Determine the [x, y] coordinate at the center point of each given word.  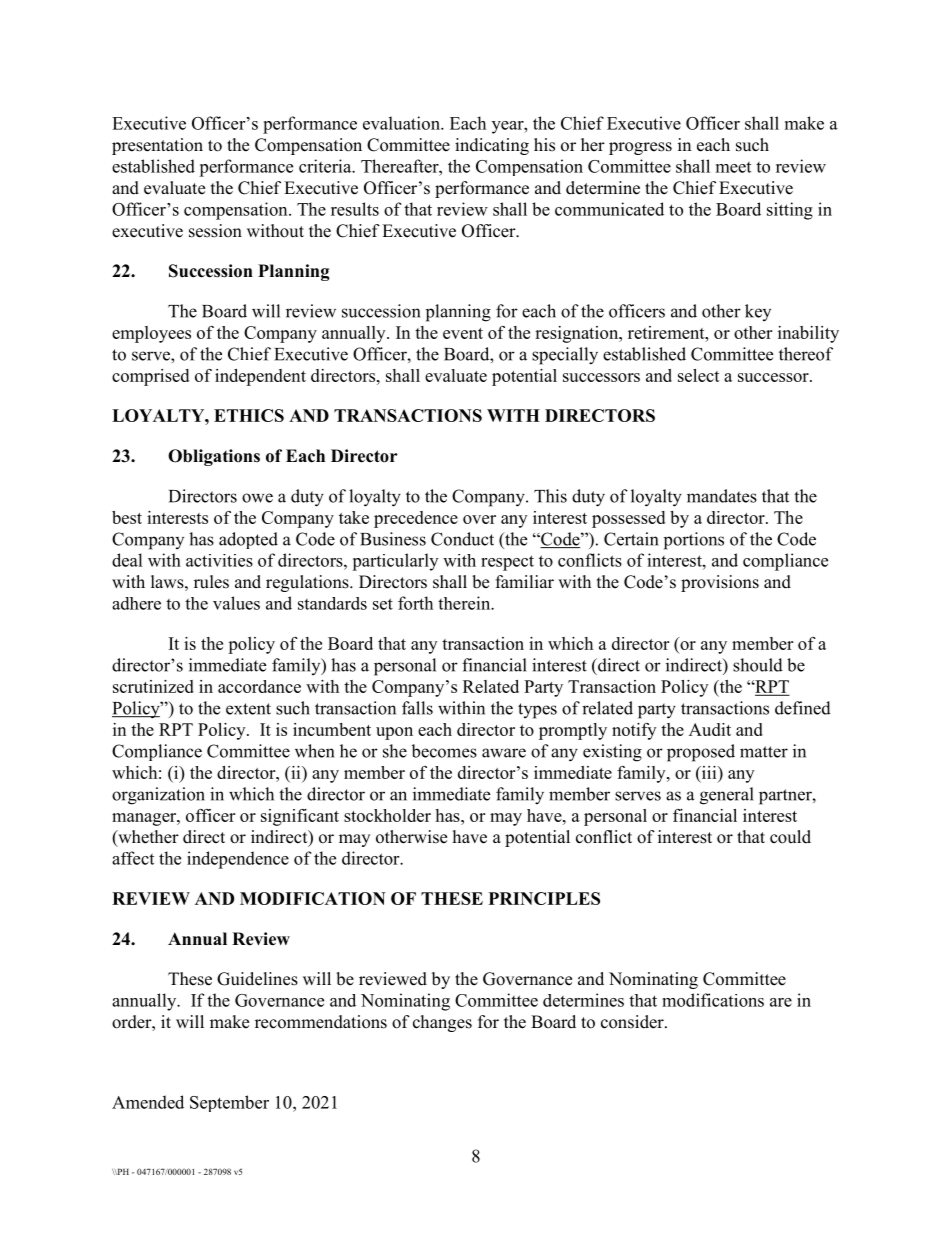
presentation [157, 146]
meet [733, 167]
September [229, 1103]
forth [415, 603]
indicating [492, 146]
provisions [720, 583]
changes [442, 1023]
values [236, 603]
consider [633, 1022]
